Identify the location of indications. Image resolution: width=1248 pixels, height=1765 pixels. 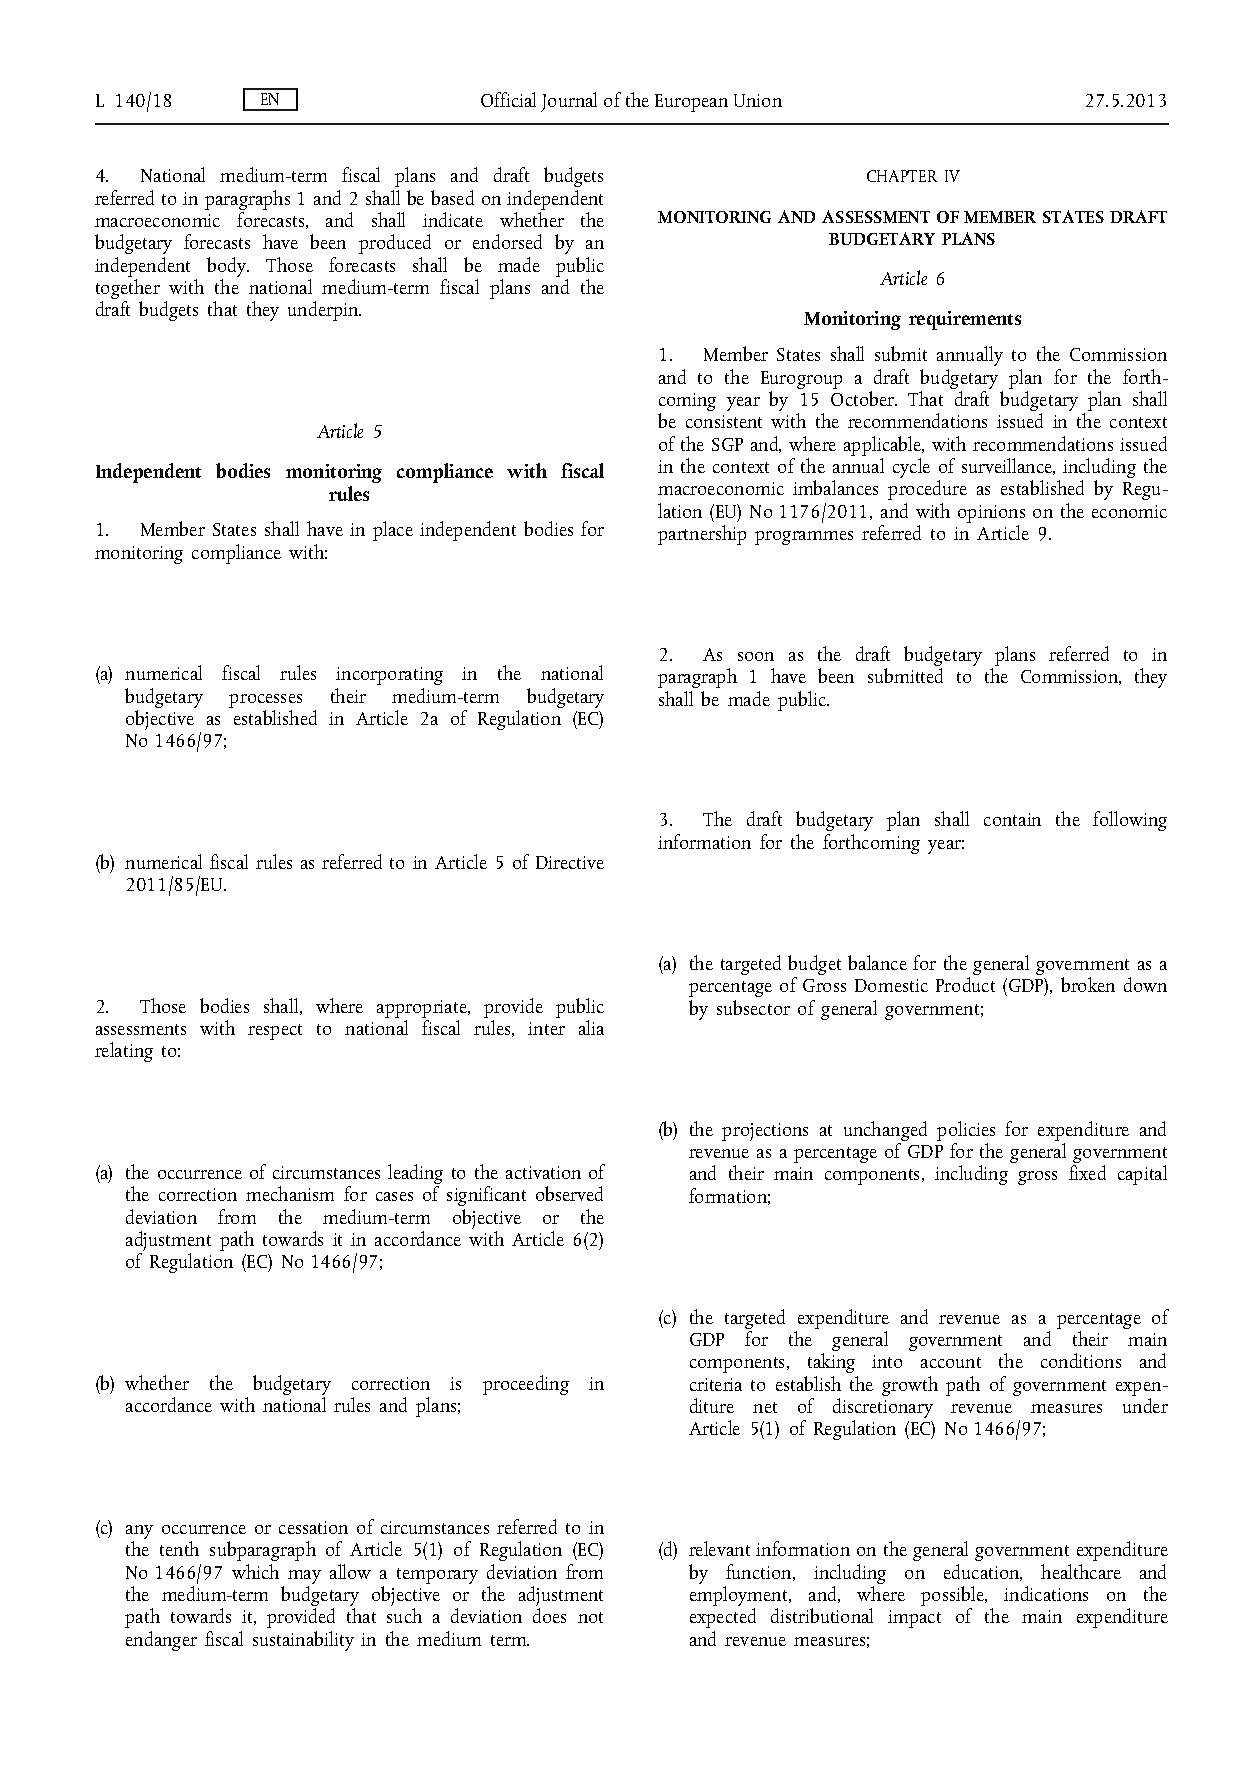
(1046, 1593).
